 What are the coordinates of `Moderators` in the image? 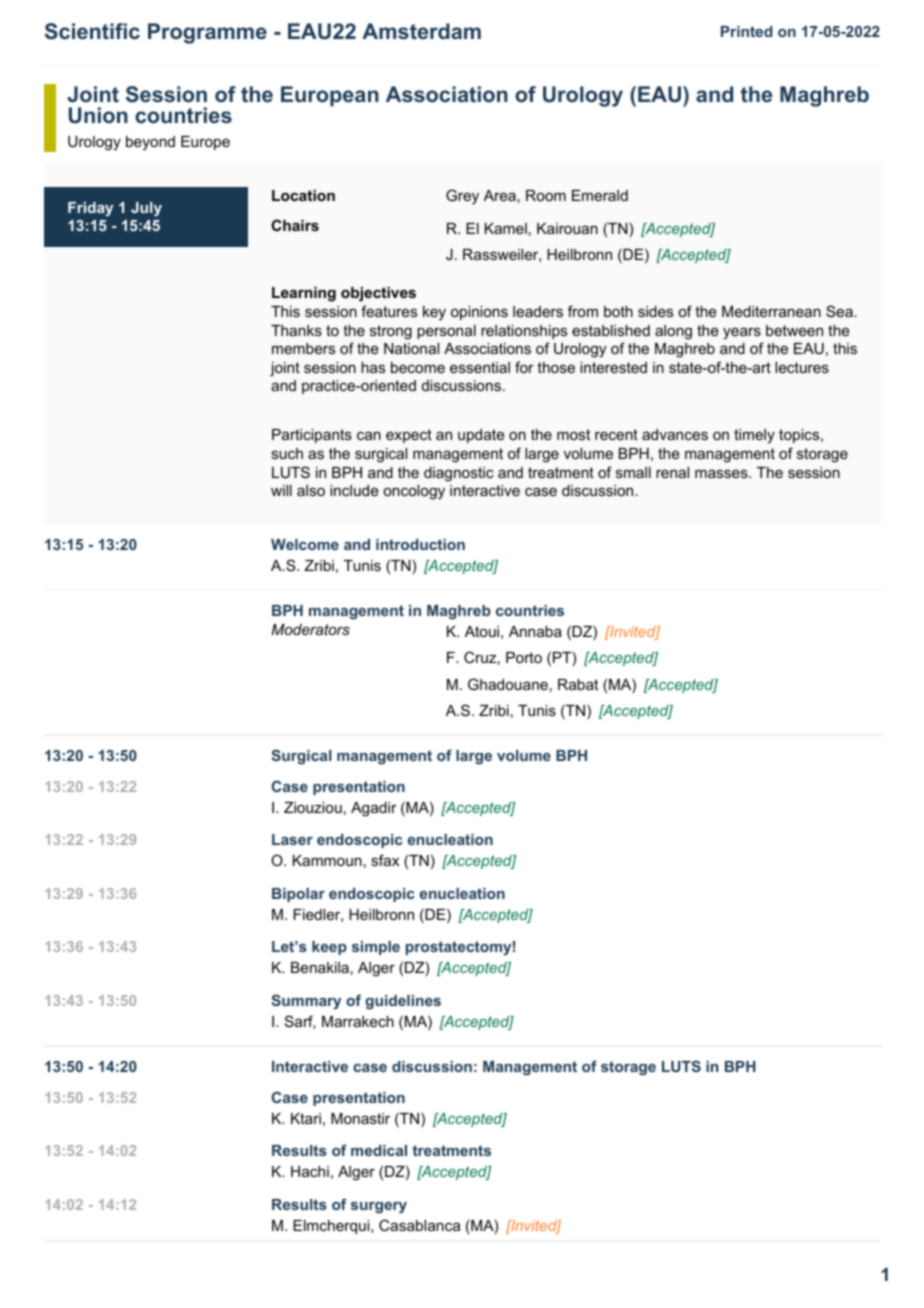 It's located at (310, 629).
